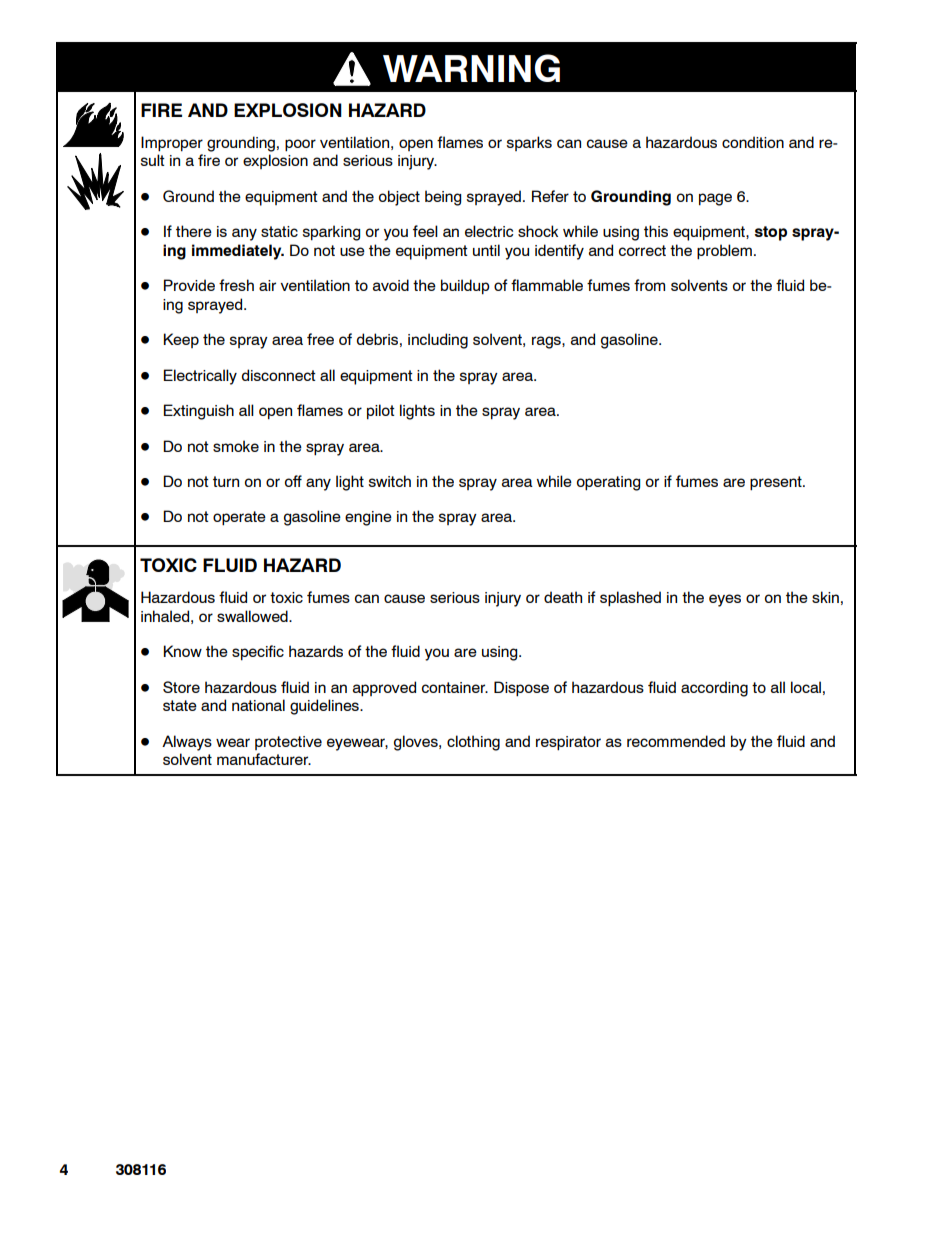 This document has width=952, height=1233. I want to click on protective, so click(288, 743).
